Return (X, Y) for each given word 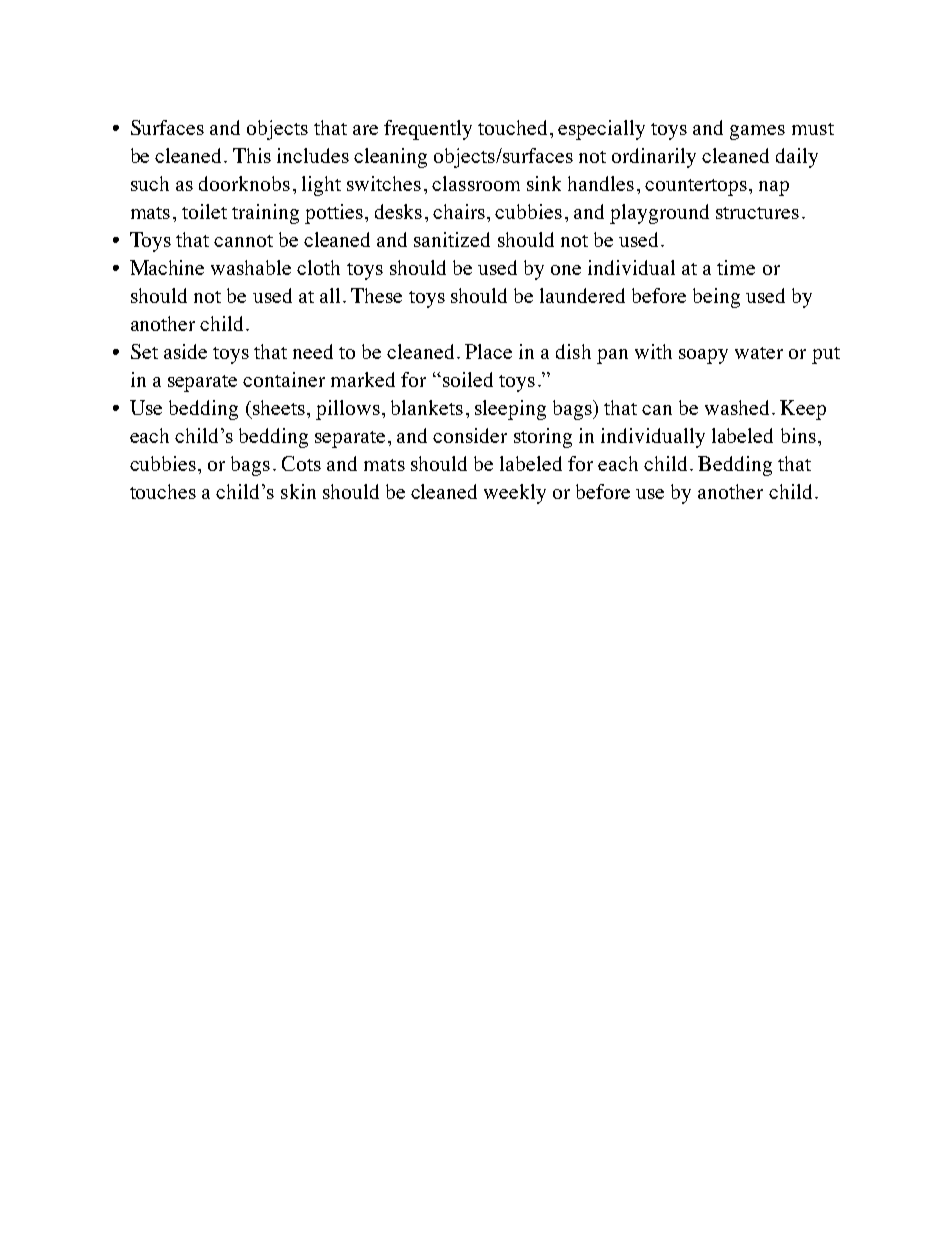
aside (185, 351)
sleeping (510, 410)
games (757, 132)
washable (251, 267)
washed (739, 407)
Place (488, 351)
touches (163, 491)
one (566, 270)
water (759, 353)
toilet (204, 211)
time (736, 267)
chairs (459, 211)
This (252, 155)
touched (514, 127)
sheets (279, 407)
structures (757, 213)
